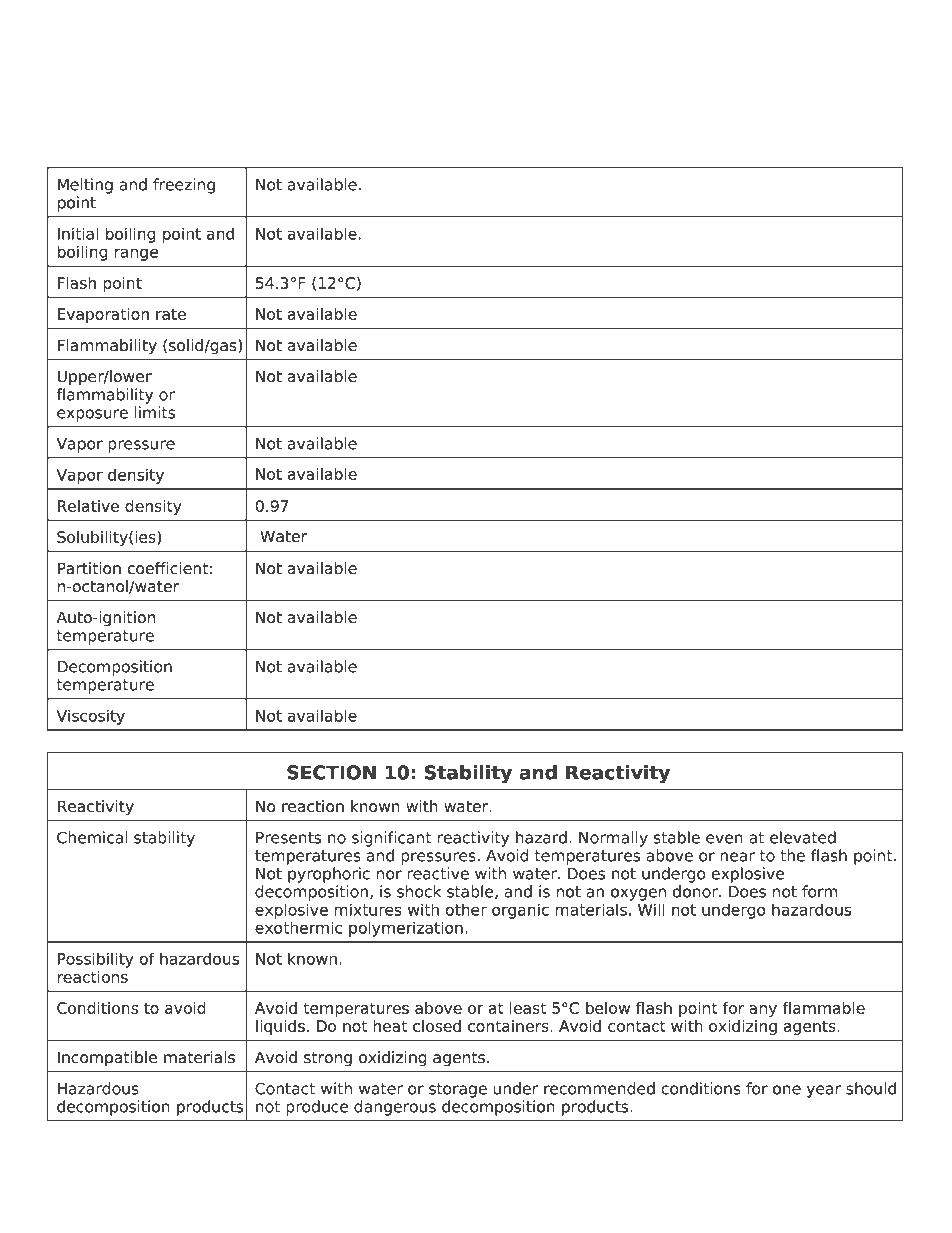 This image has width=952, height=1233. I want to click on range, so click(136, 254).
